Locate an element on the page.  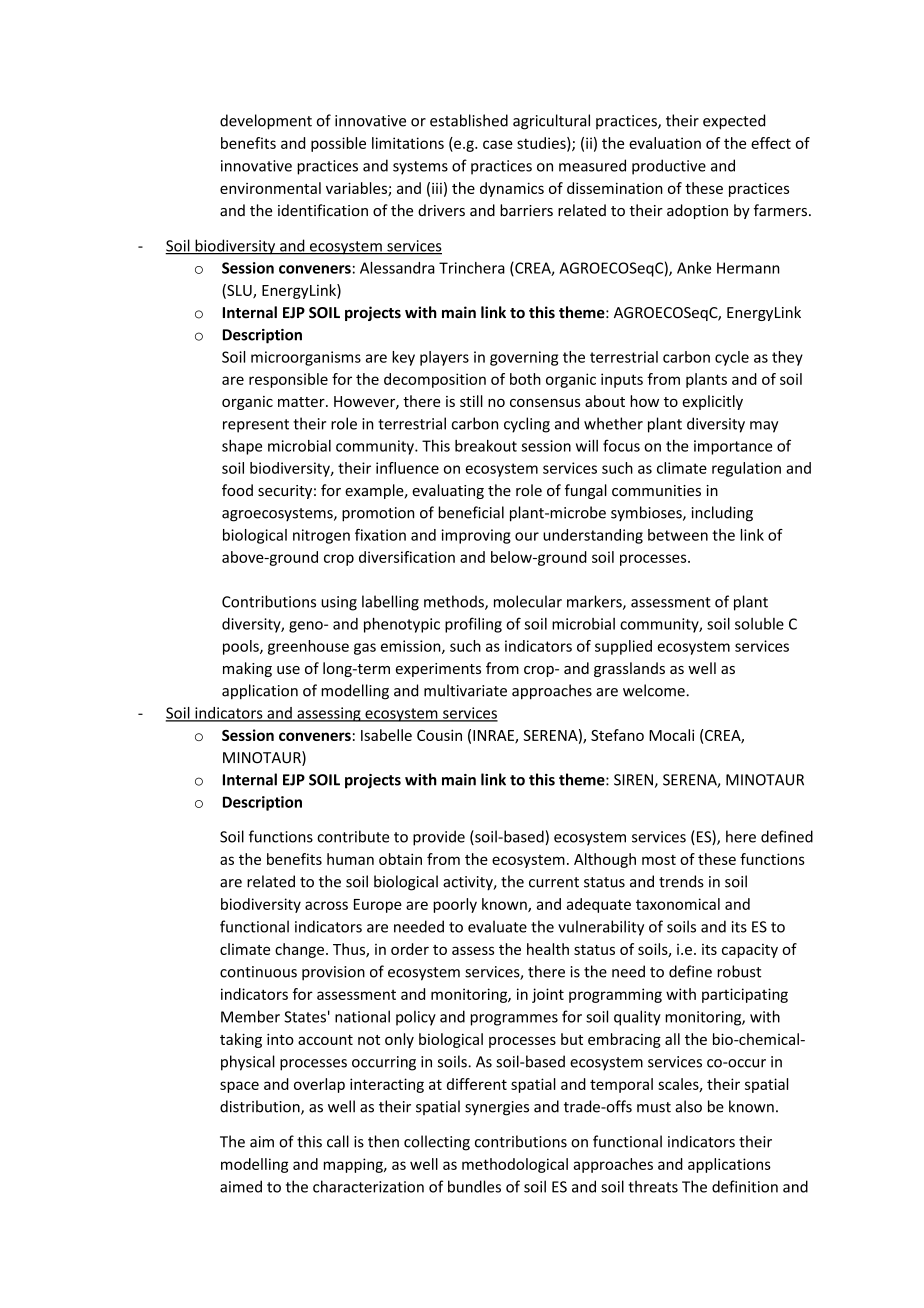
SIREN is located at coordinates (633, 780).
